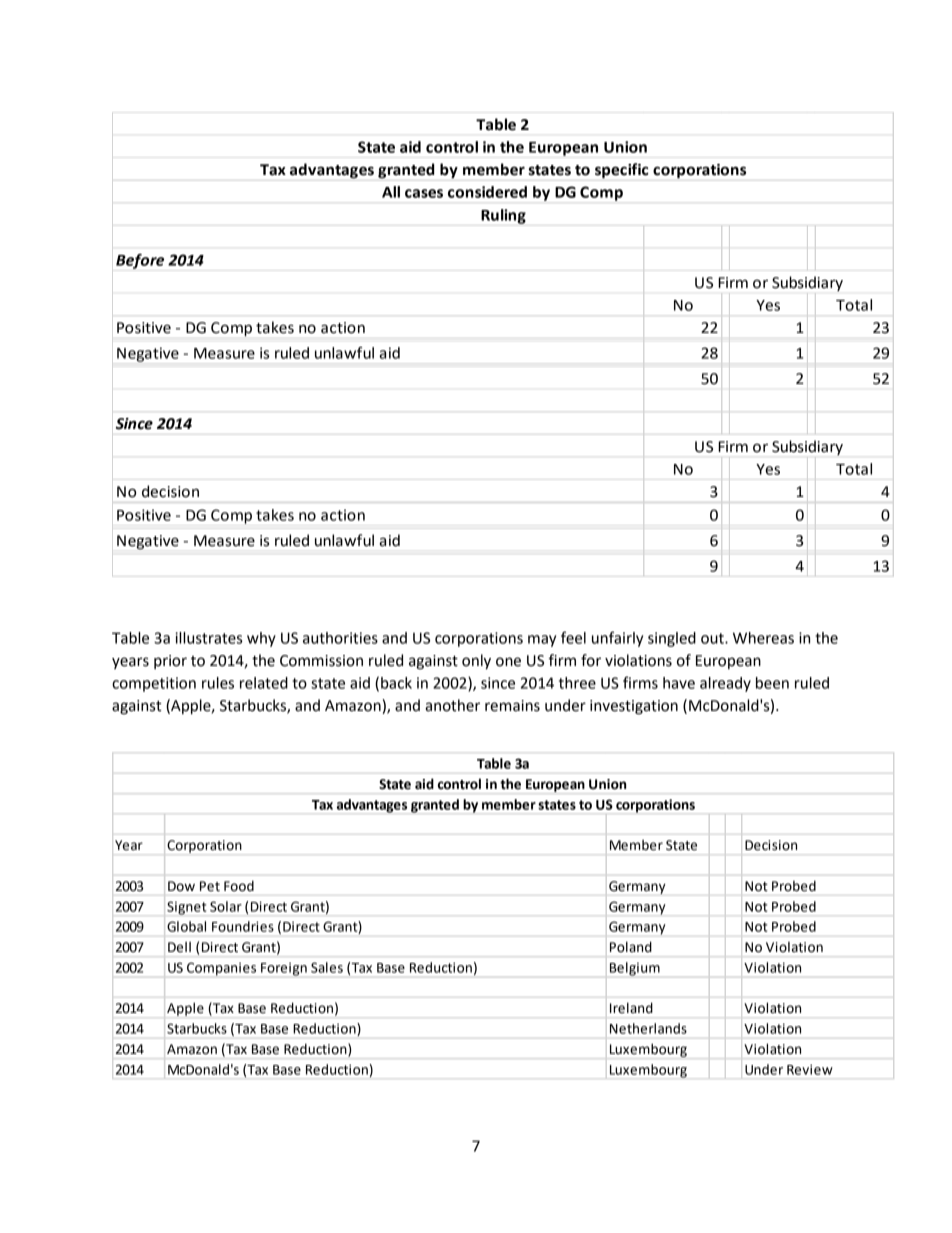  I want to click on Before, so click(140, 261).
